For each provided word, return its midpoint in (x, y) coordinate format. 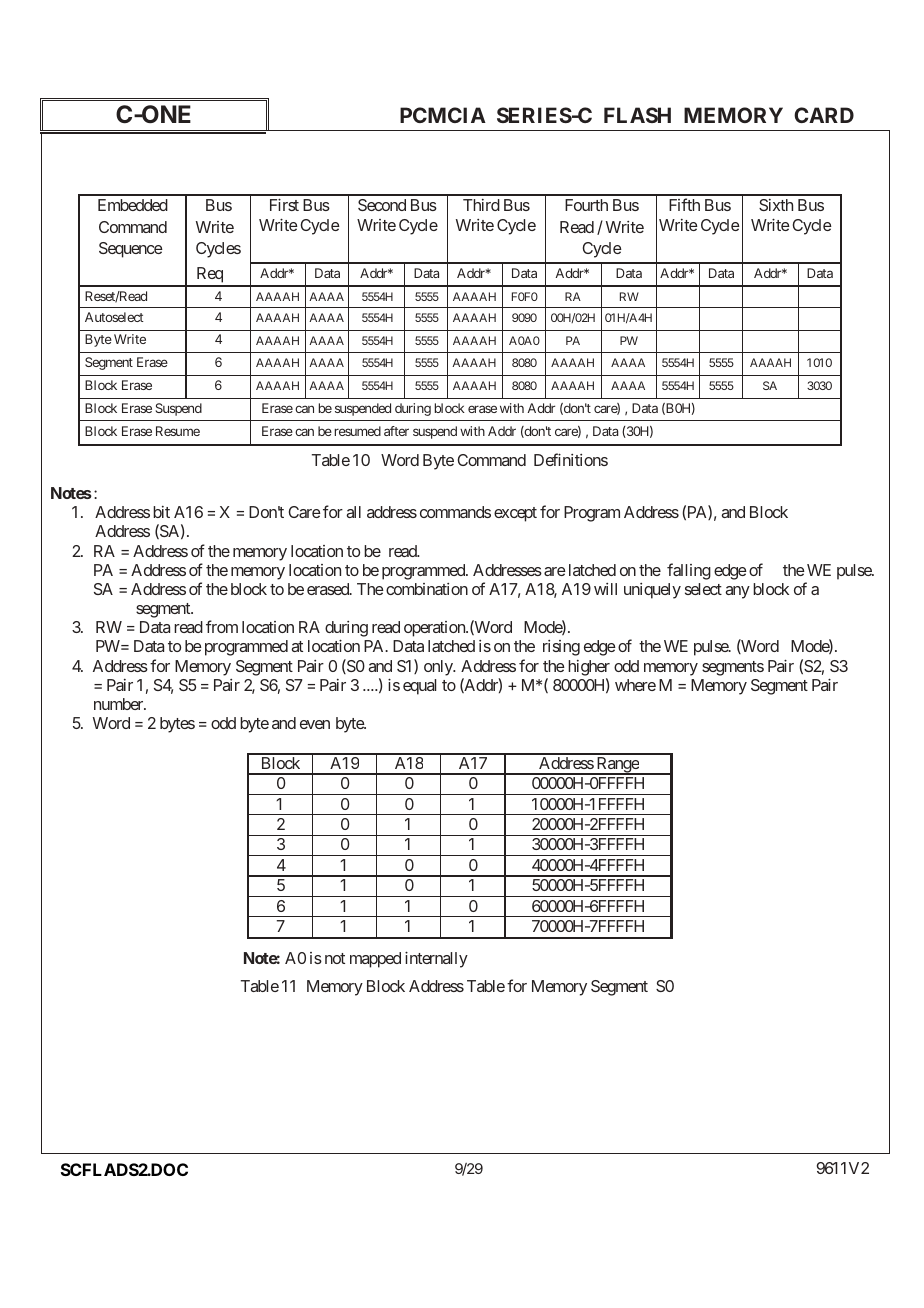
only (439, 668)
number (119, 704)
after (396, 431)
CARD (824, 115)
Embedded (133, 205)
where (635, 685)
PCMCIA (443, 115)
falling (689, 571)
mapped (375, 960)
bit (161, 512)
